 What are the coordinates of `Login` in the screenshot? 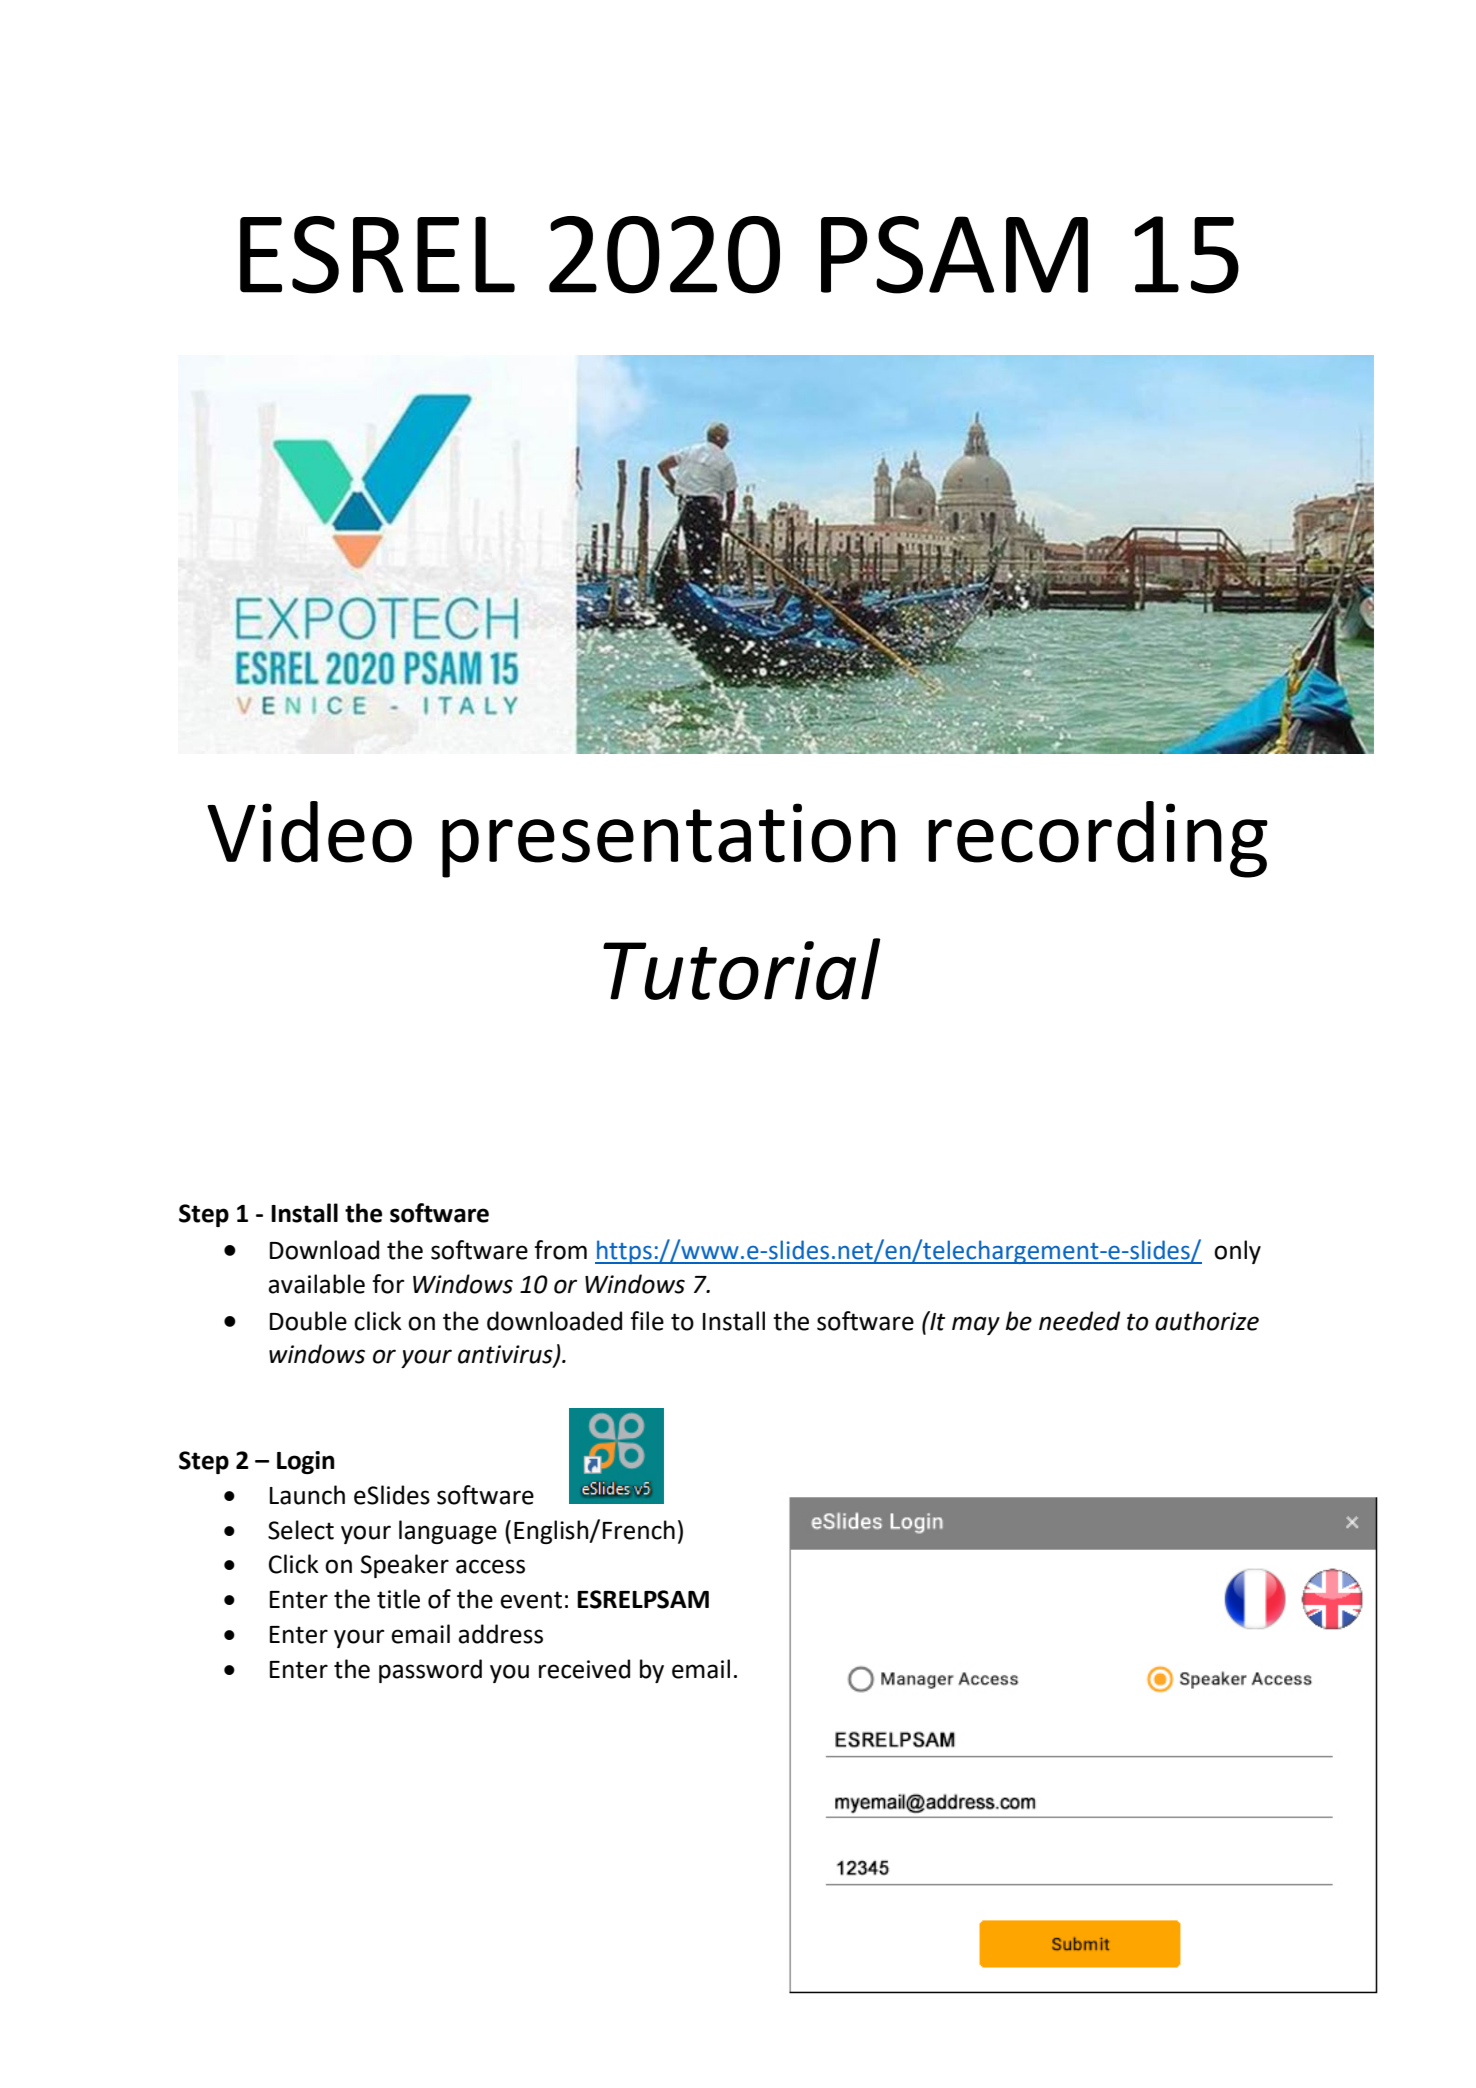 It's located at (306, 1462).
